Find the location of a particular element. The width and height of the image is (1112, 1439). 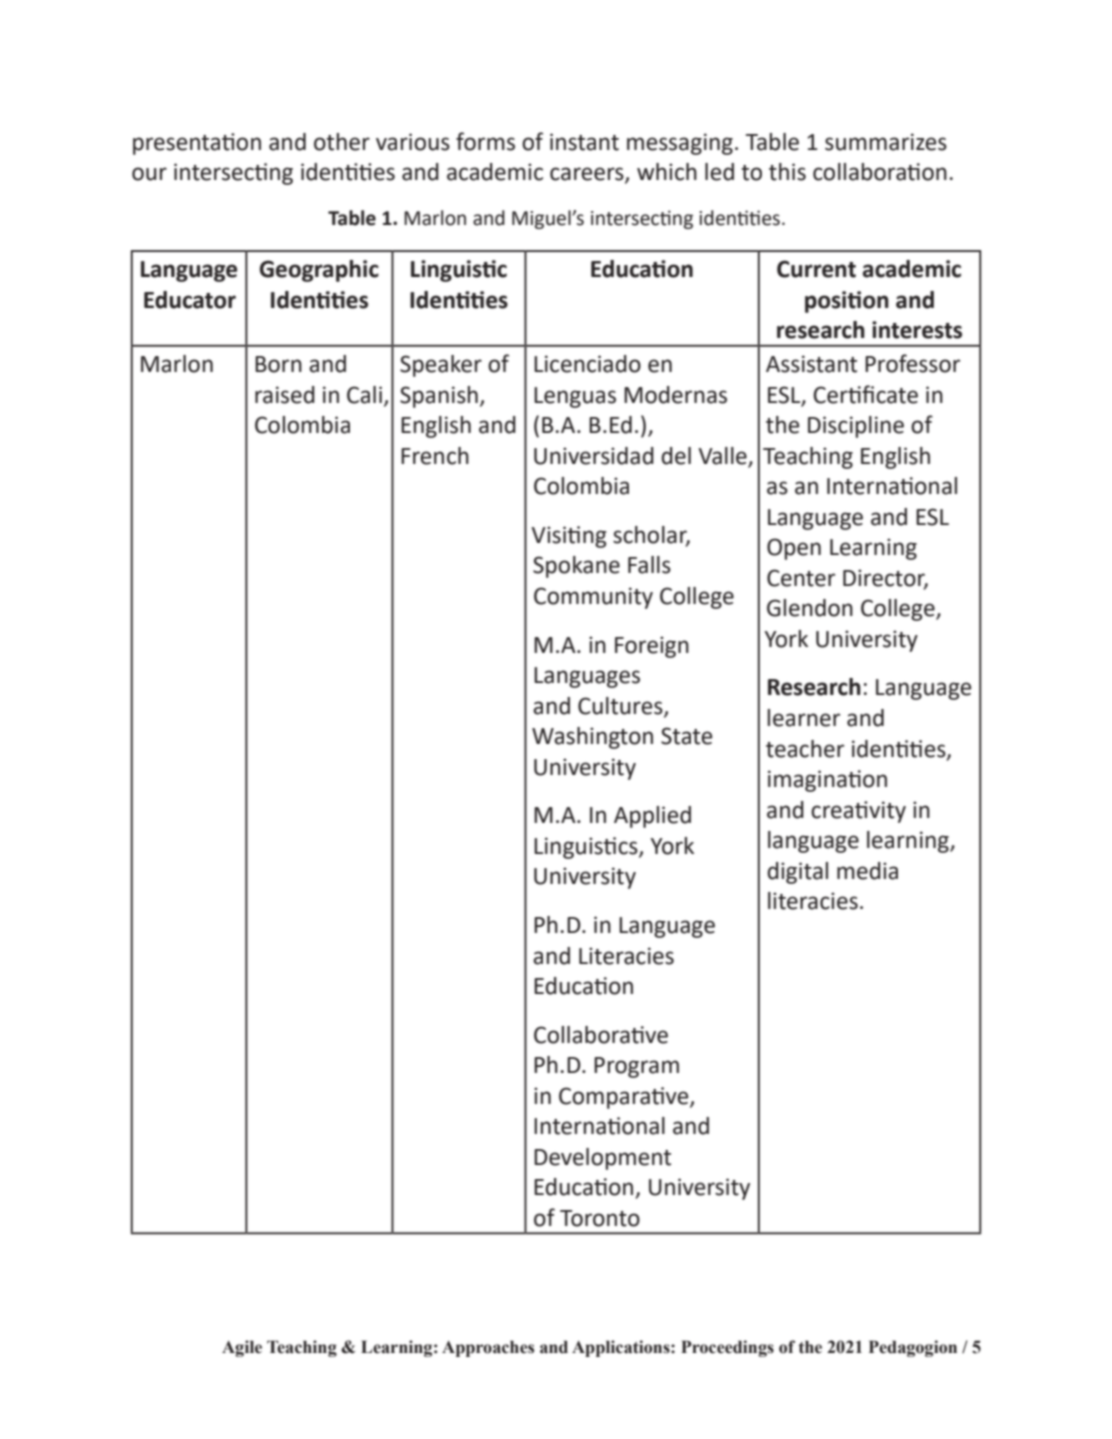

Open is located at coordinates (794, 549).
